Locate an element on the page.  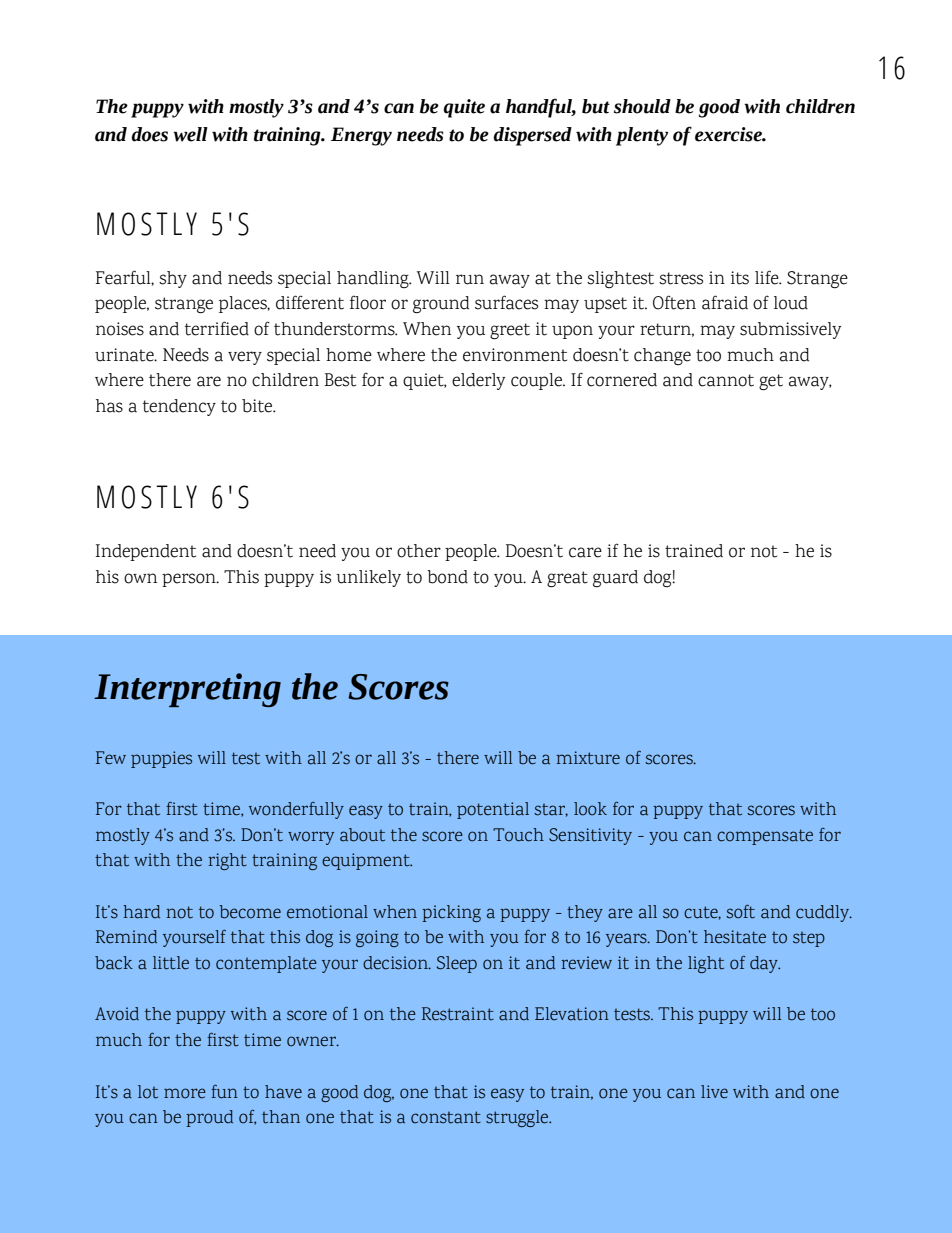
bond is located at coordinates (447, 577).
